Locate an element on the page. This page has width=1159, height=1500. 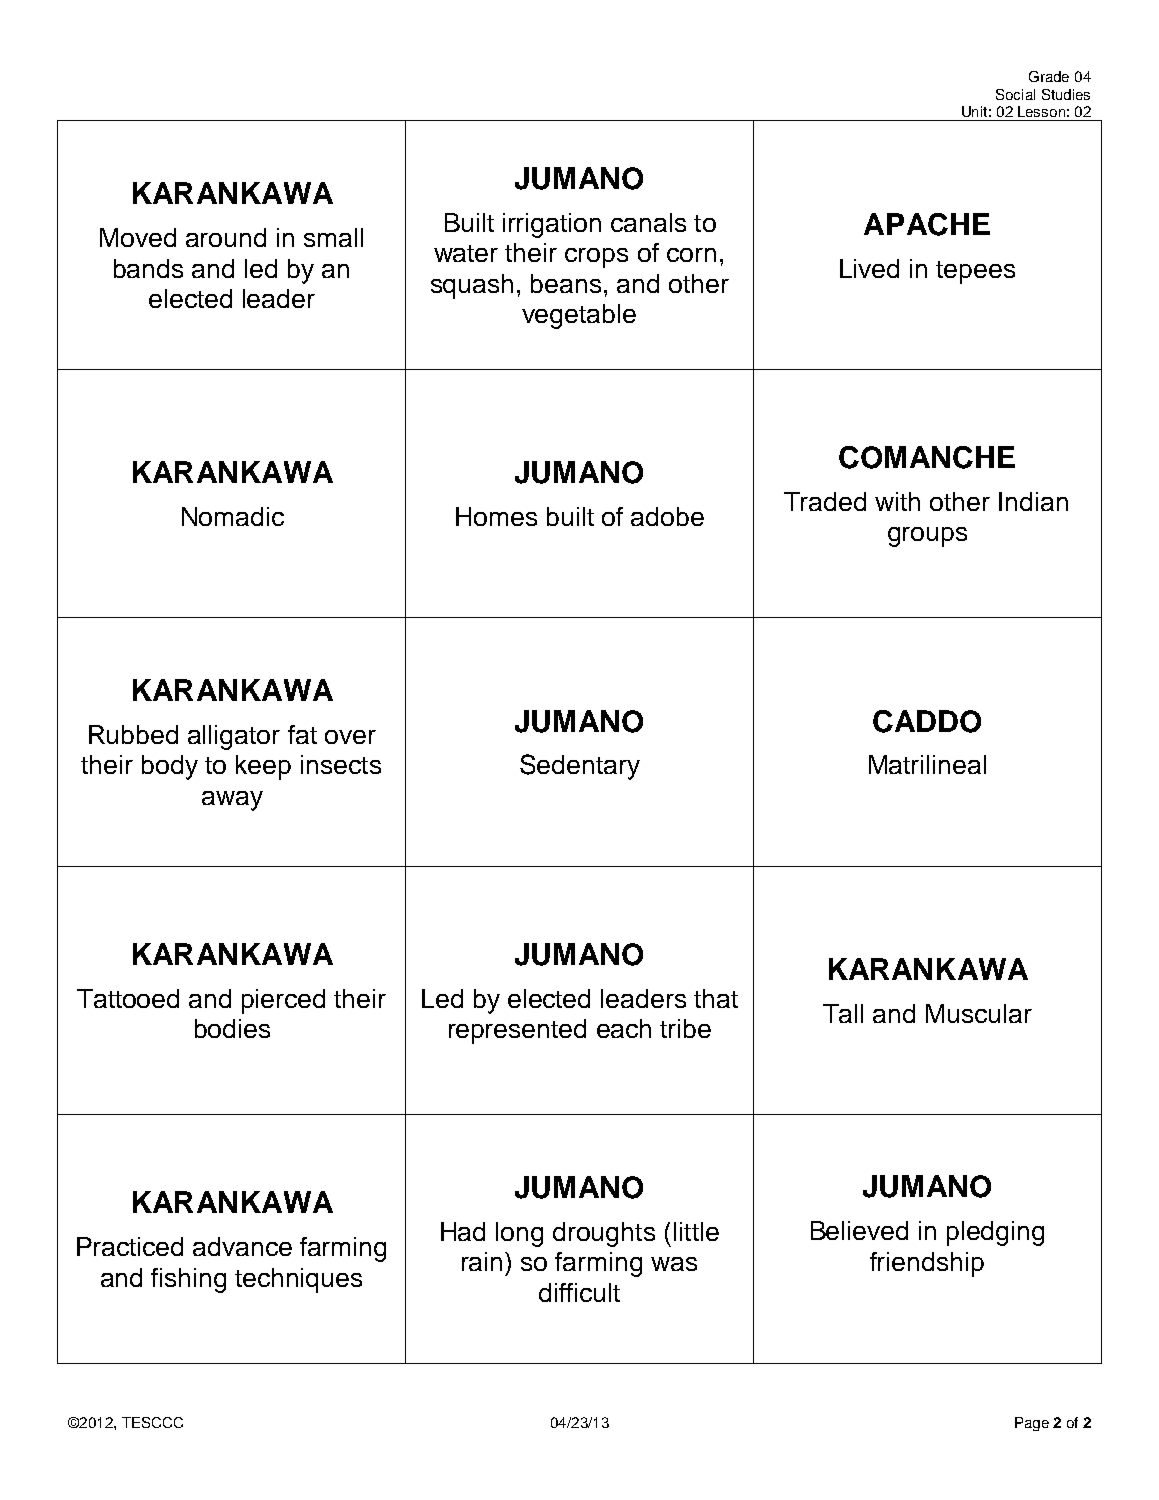
adobe is located at coordinates (667, 516).
